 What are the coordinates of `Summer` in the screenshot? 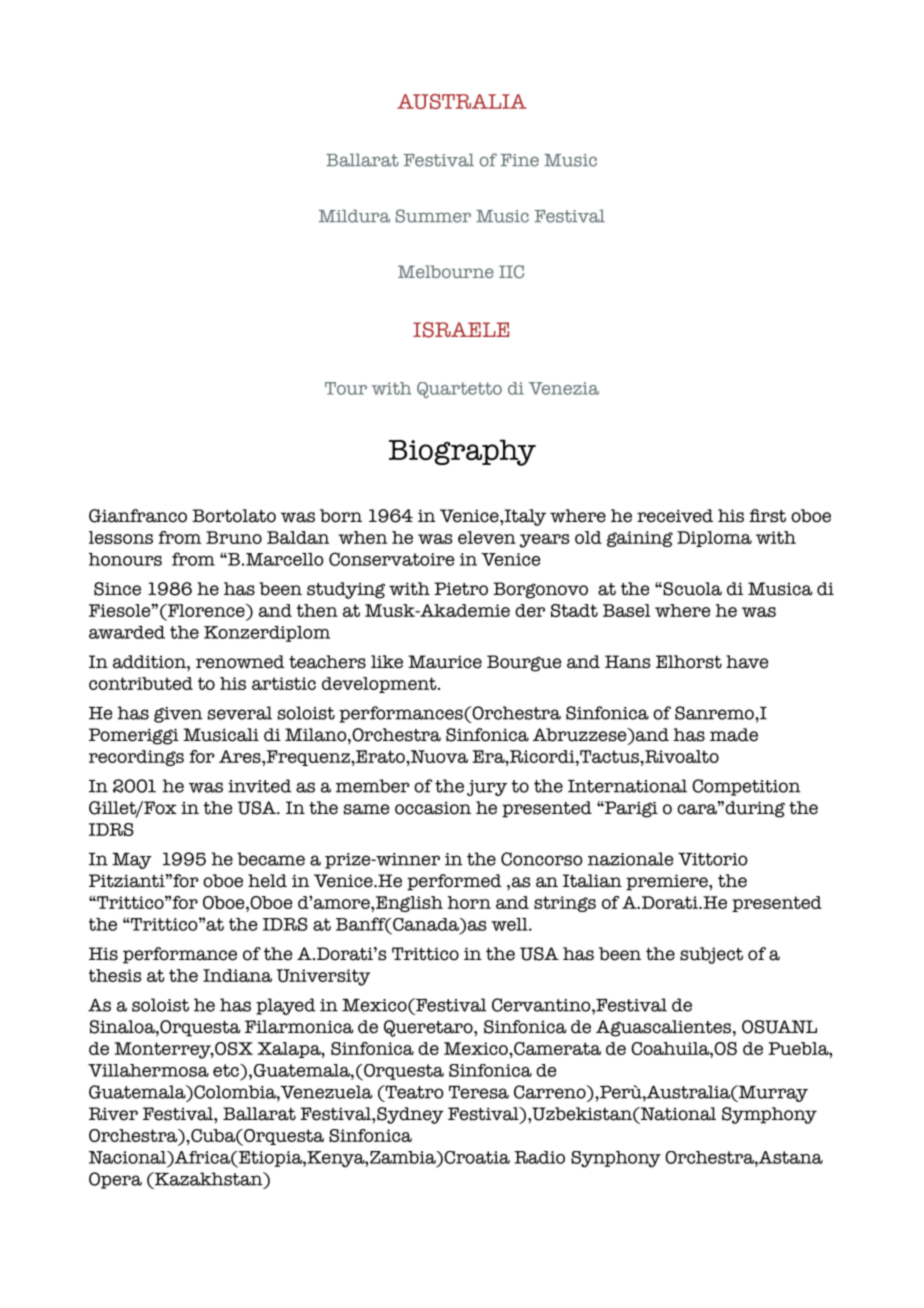 It's located at (433, 216).
